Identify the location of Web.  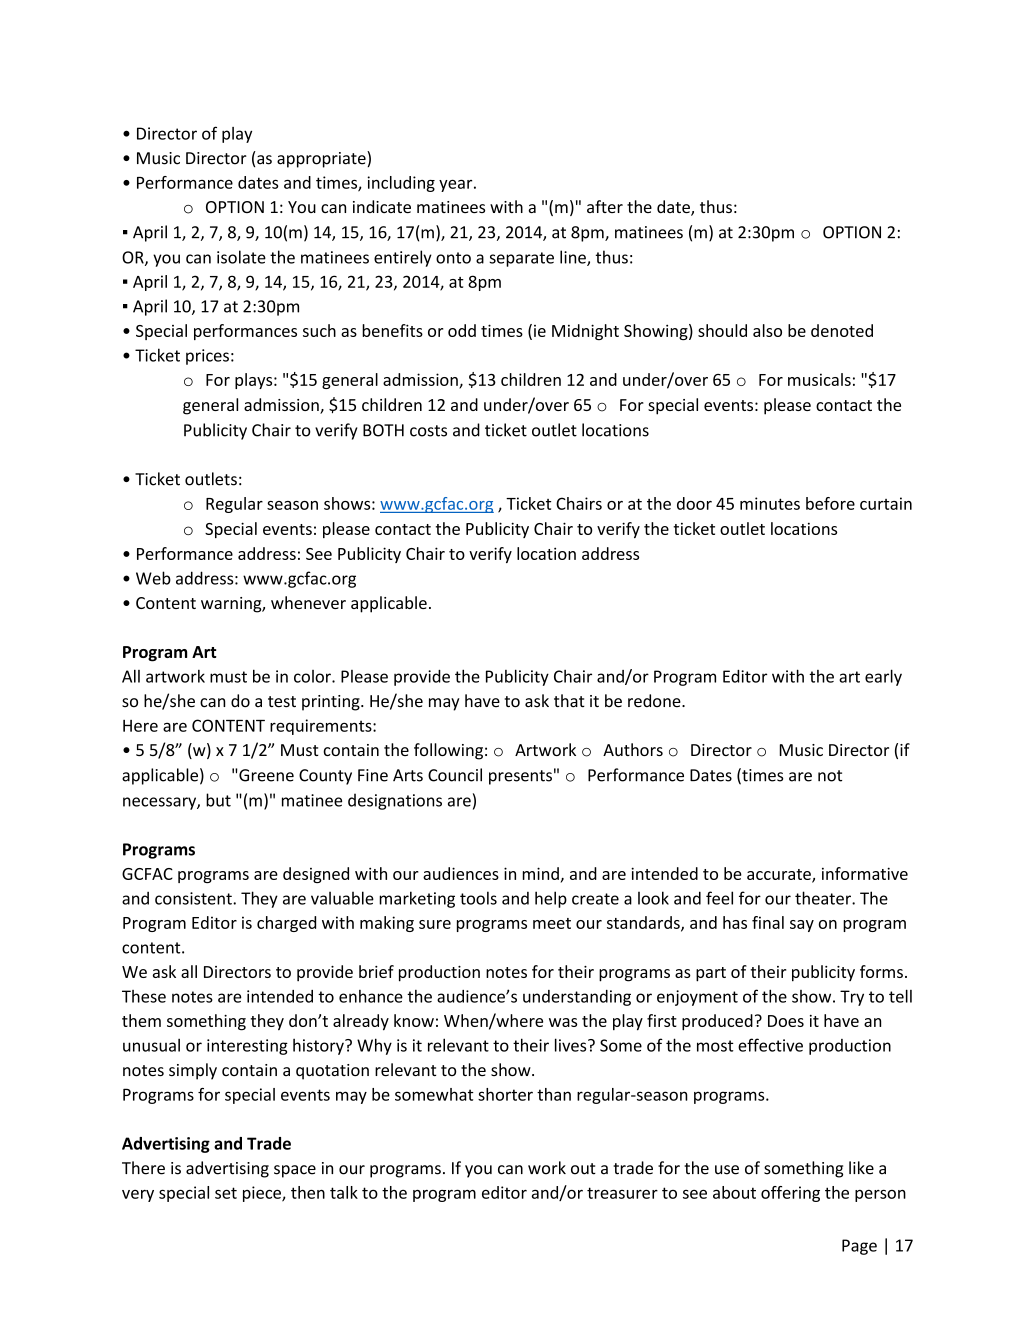
(153, 578).
